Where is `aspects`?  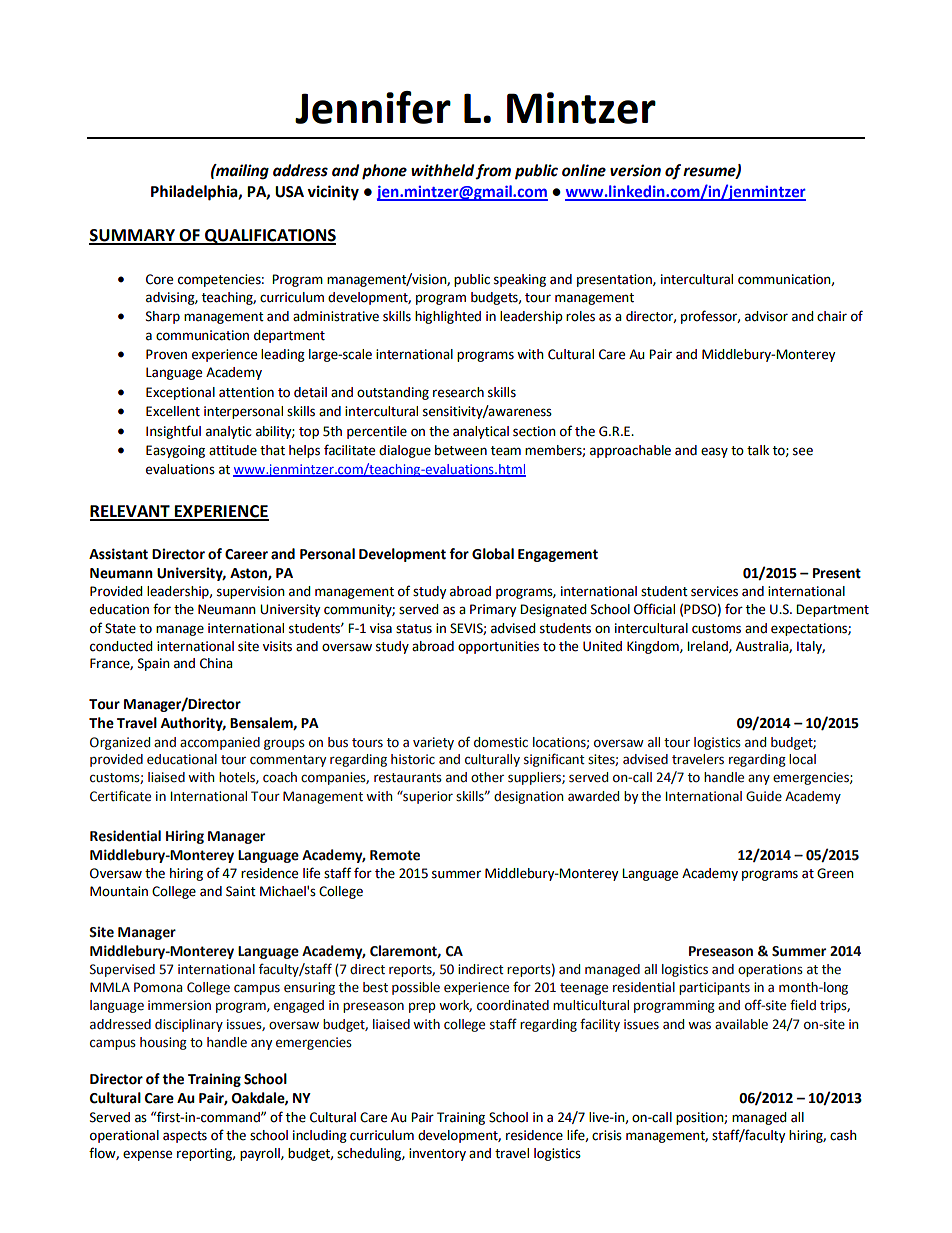 aspects is located at coordinates (185, 1137).
